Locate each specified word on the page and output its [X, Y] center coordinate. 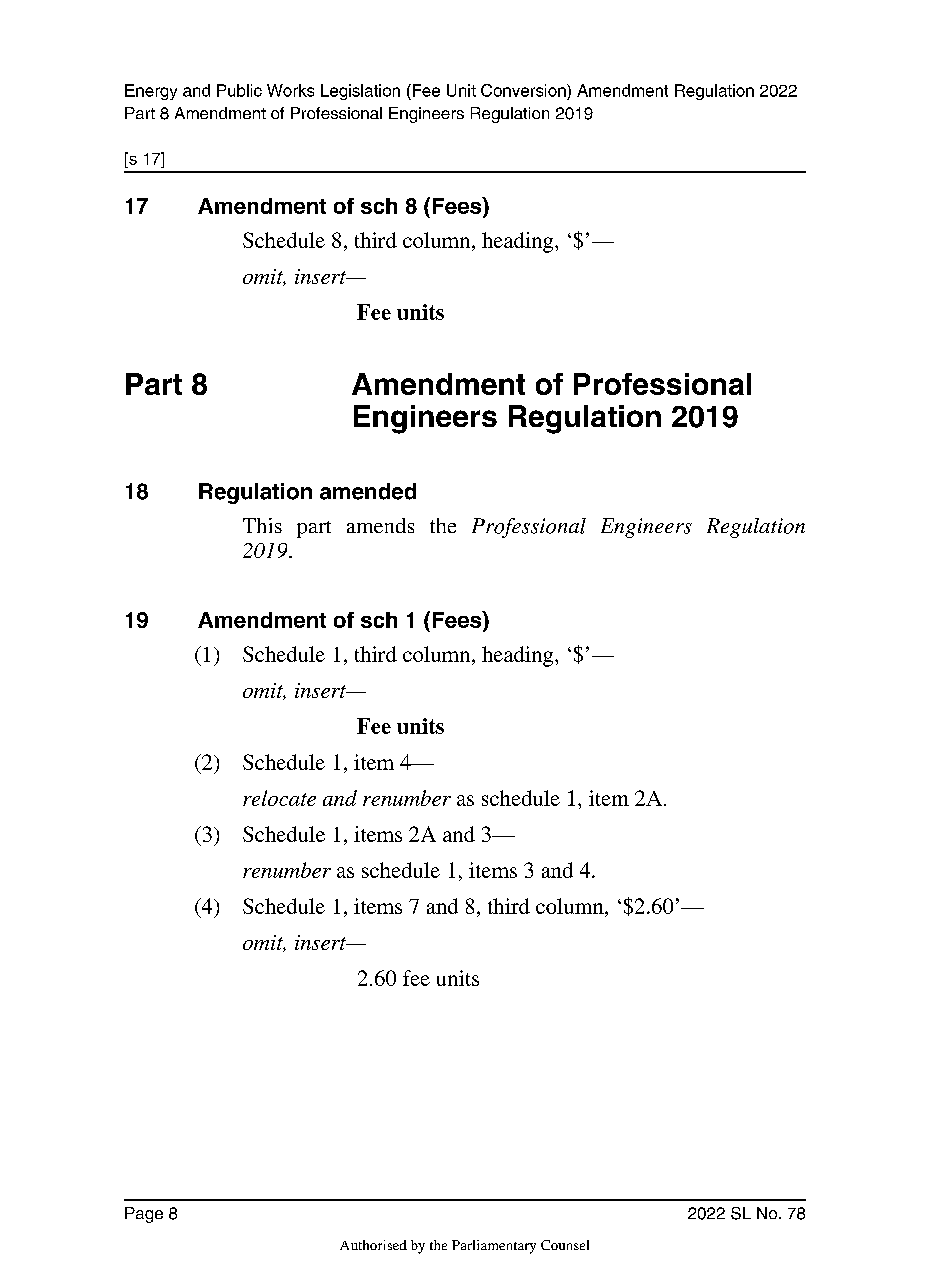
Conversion [524, 90]
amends [380, 525]
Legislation [360, 92]
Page [144, 1215]
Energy [151, 92]
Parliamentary [494, 1247]
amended [368, 491]
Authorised [373, 1245]
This [262, 525]
